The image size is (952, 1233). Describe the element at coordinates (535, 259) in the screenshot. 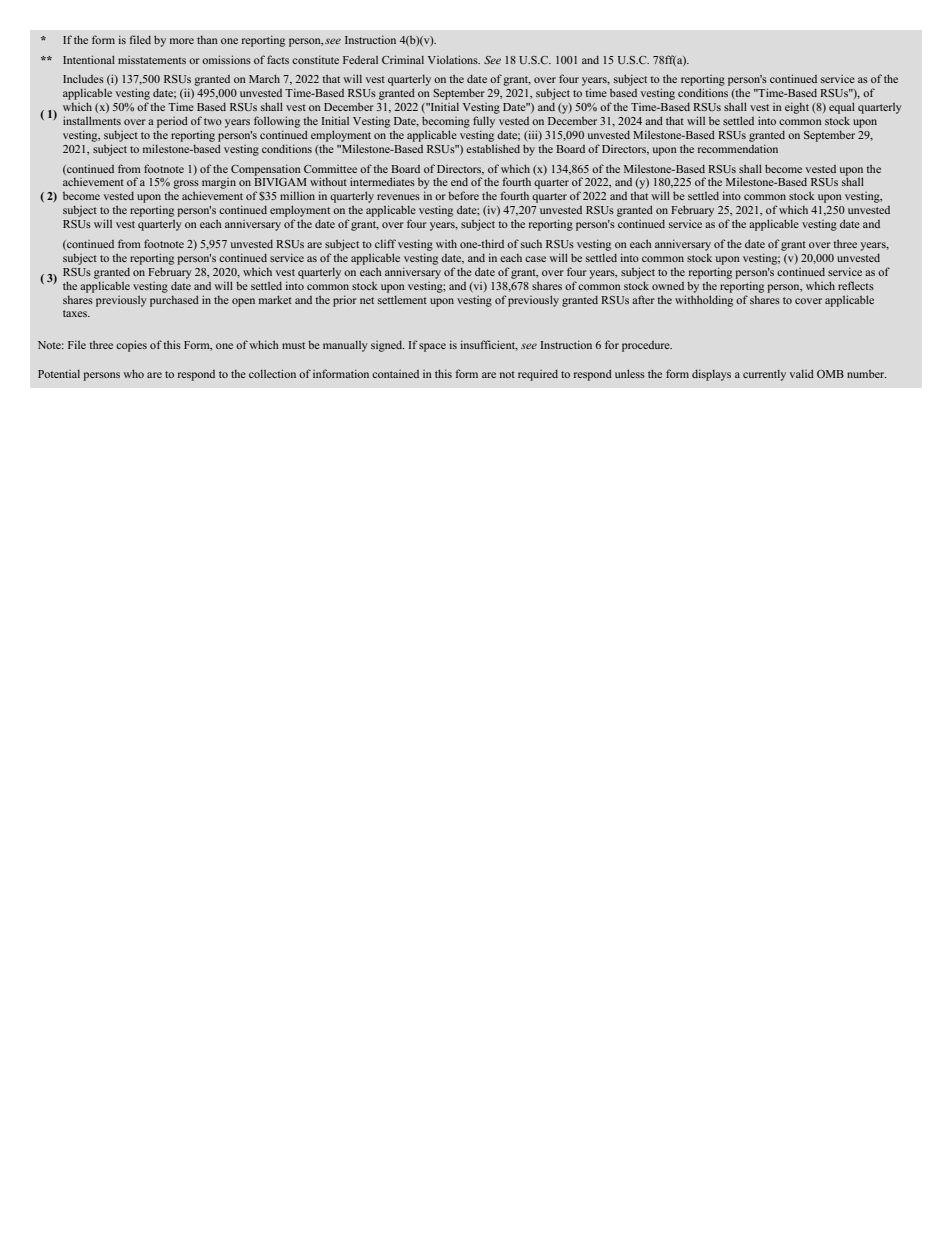

I see `case` at that location.
